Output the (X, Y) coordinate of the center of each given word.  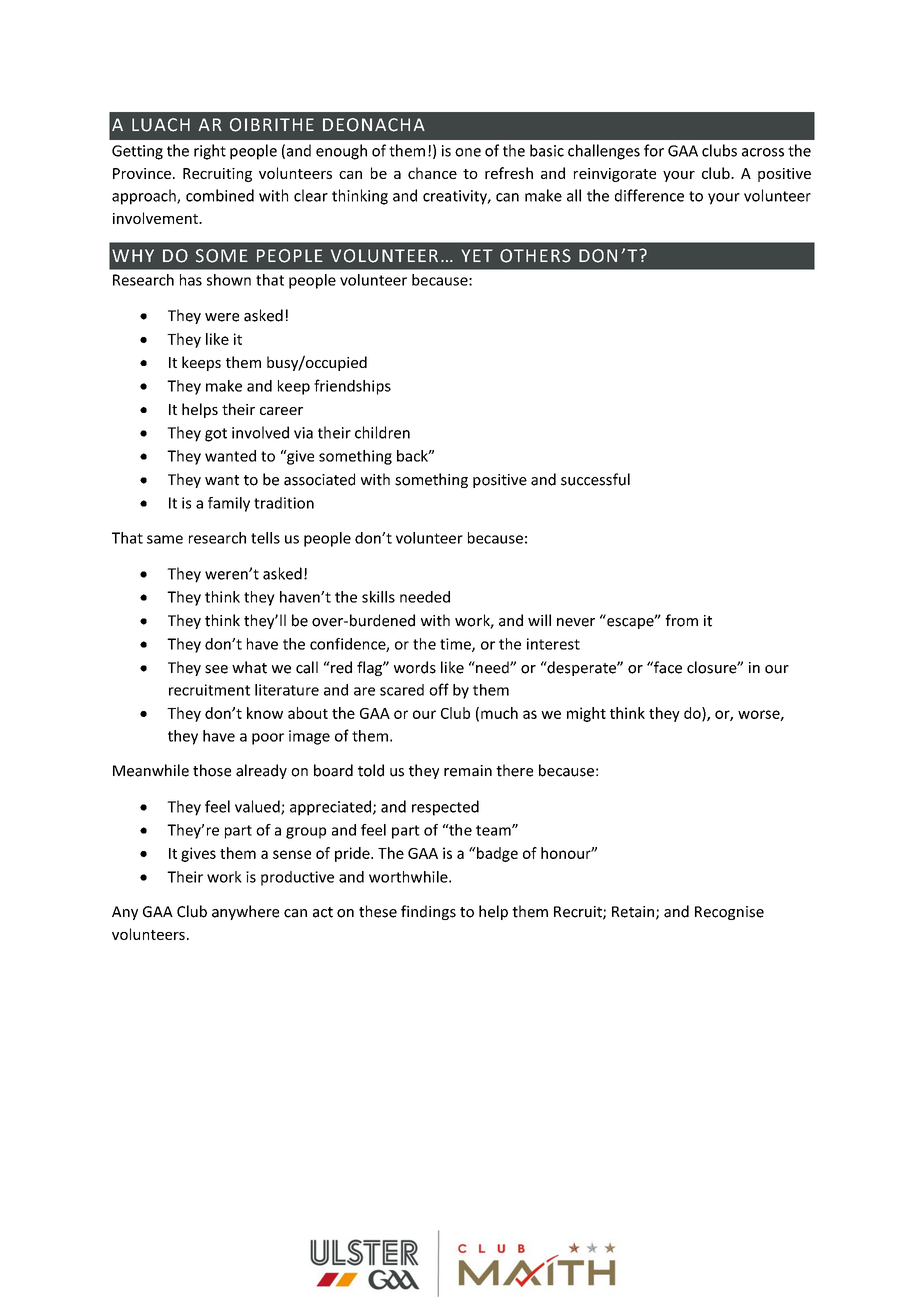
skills (378, 597)
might (586, 714)
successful (595, 479)
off (439, 689)
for (654, 150)
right (210, 152)
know (265, 713)
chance (432, 173)
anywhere (245, 912)
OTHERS (535, 256)
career (281, 411)
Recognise (729, 913)
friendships (352, 387)
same (165, 539)
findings (428, 912)
